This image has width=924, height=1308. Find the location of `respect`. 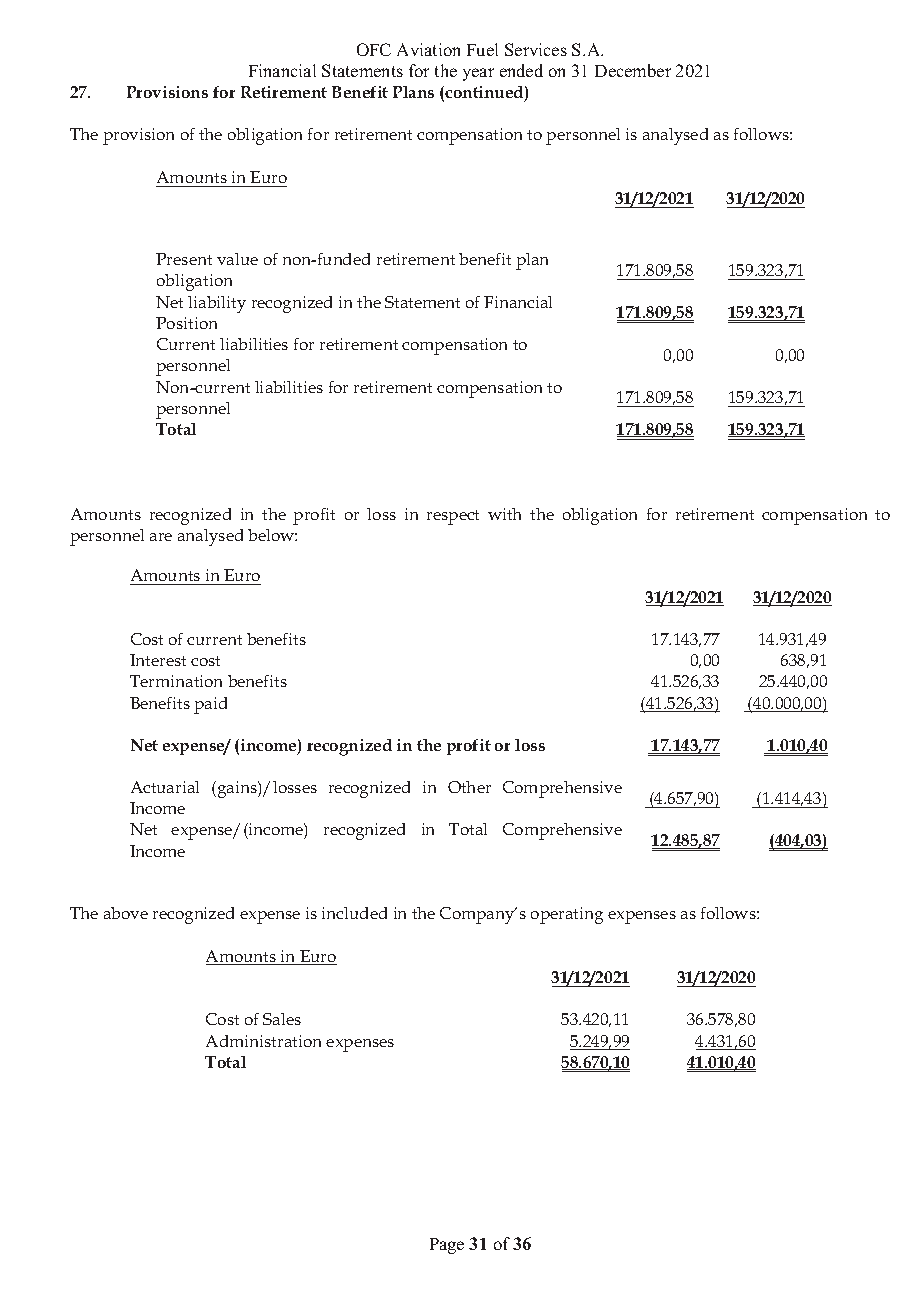

respect is located at coordinates (453, 517).
